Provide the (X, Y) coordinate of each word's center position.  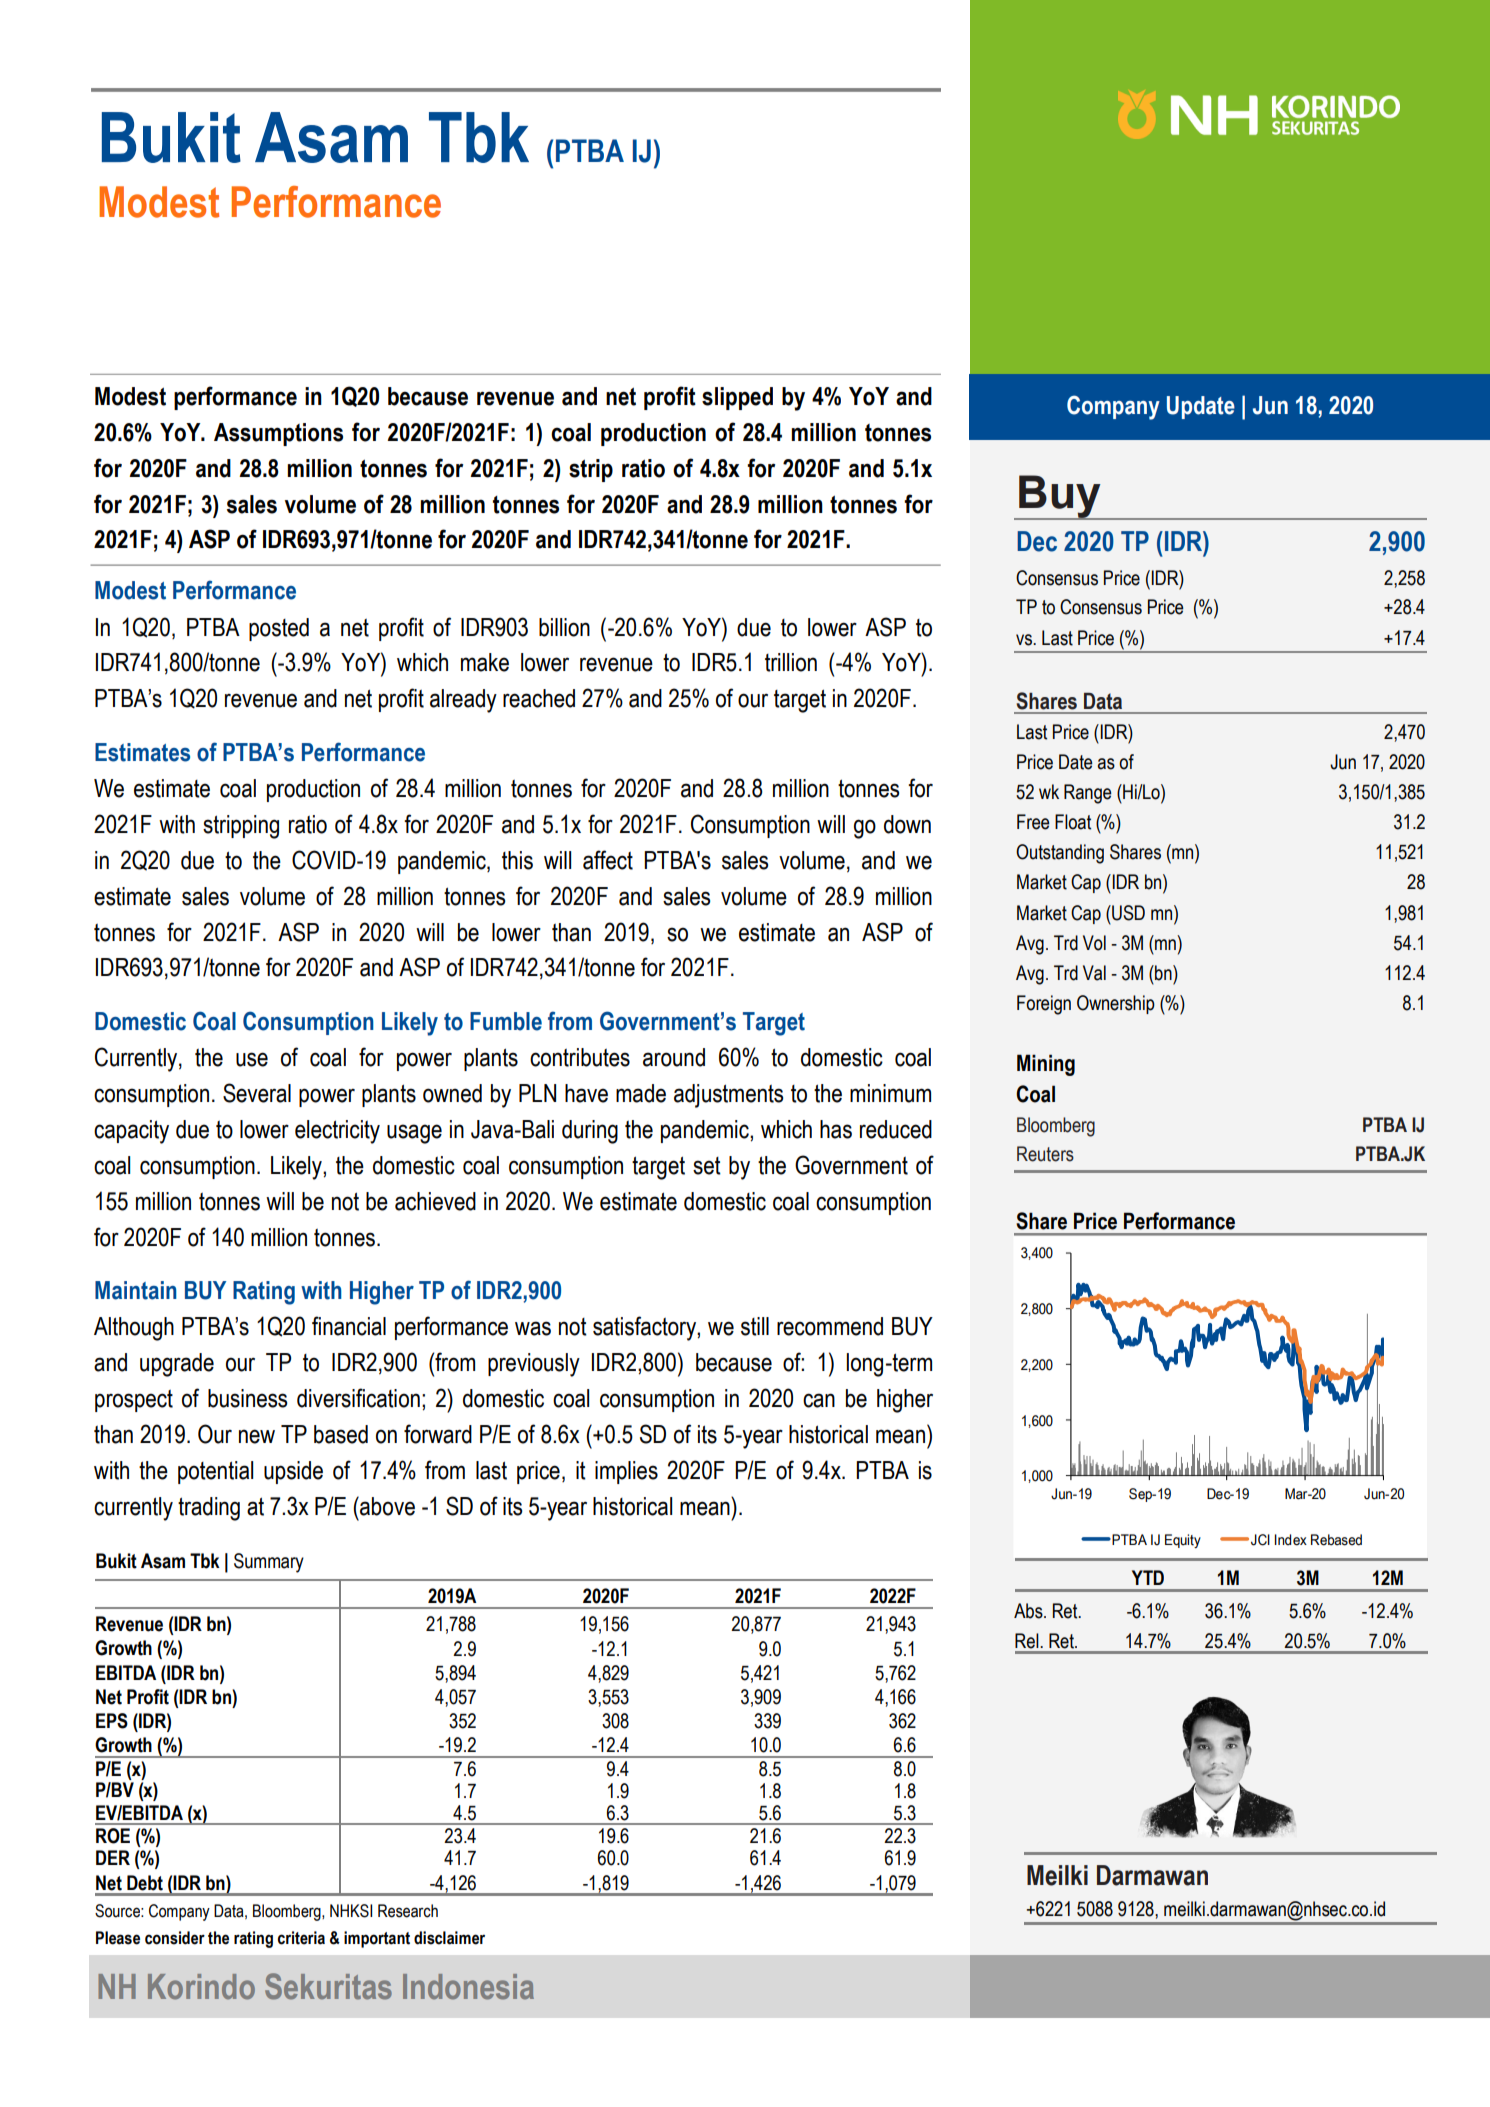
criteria (301, 1938)
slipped (737, 398)
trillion (791, 662)
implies (626, 1472)
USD (1127, 913)
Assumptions (278, 434)
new (257, 1436)
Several (257, 1093)
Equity (1183, 1541)
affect (608, 860)
